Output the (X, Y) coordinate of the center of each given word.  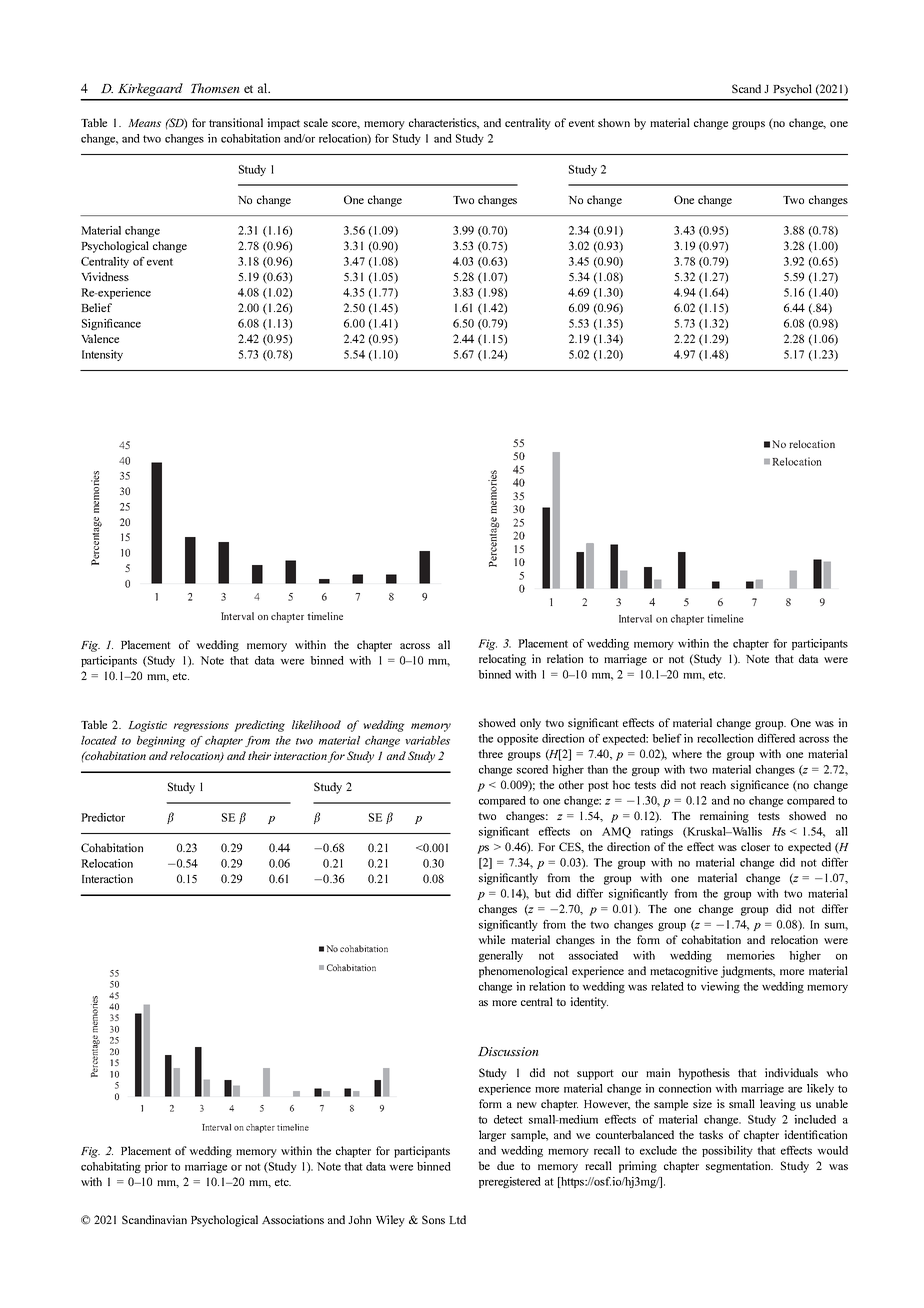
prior (156, 1167)
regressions (201, 726)
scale (316, 122)
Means (144, 123)
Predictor (103, 817)
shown (614, 122)
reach (713, 784)
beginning (161, 741)
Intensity (102, 355)
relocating (502, 660)
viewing (720, 987)
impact (283, 124)
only (530, 724)
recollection (725, 738)
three (490, 753)
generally (501, 956)
